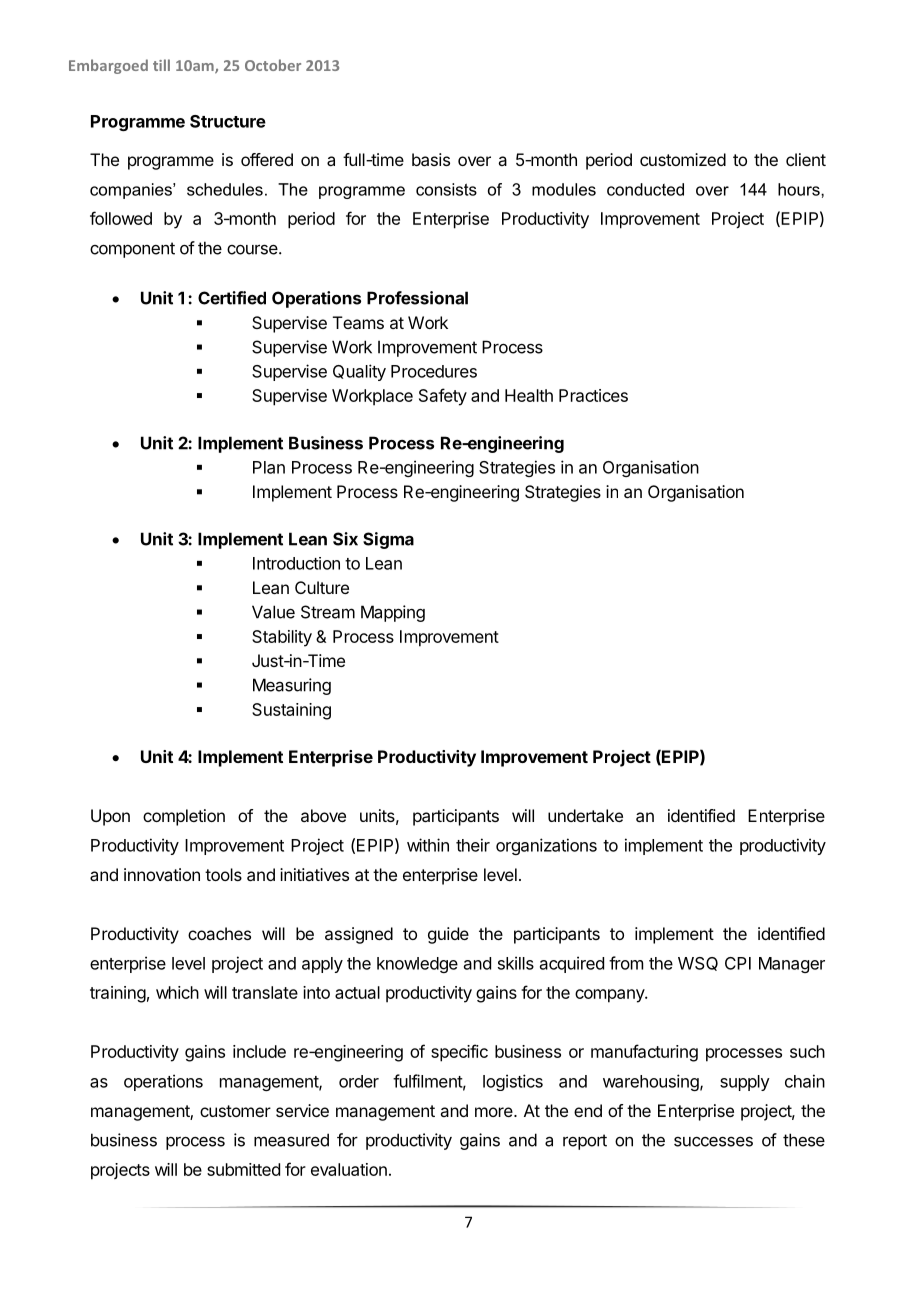 The image size is (924, 1308). I want to click on customer, so click(235, 1111).
